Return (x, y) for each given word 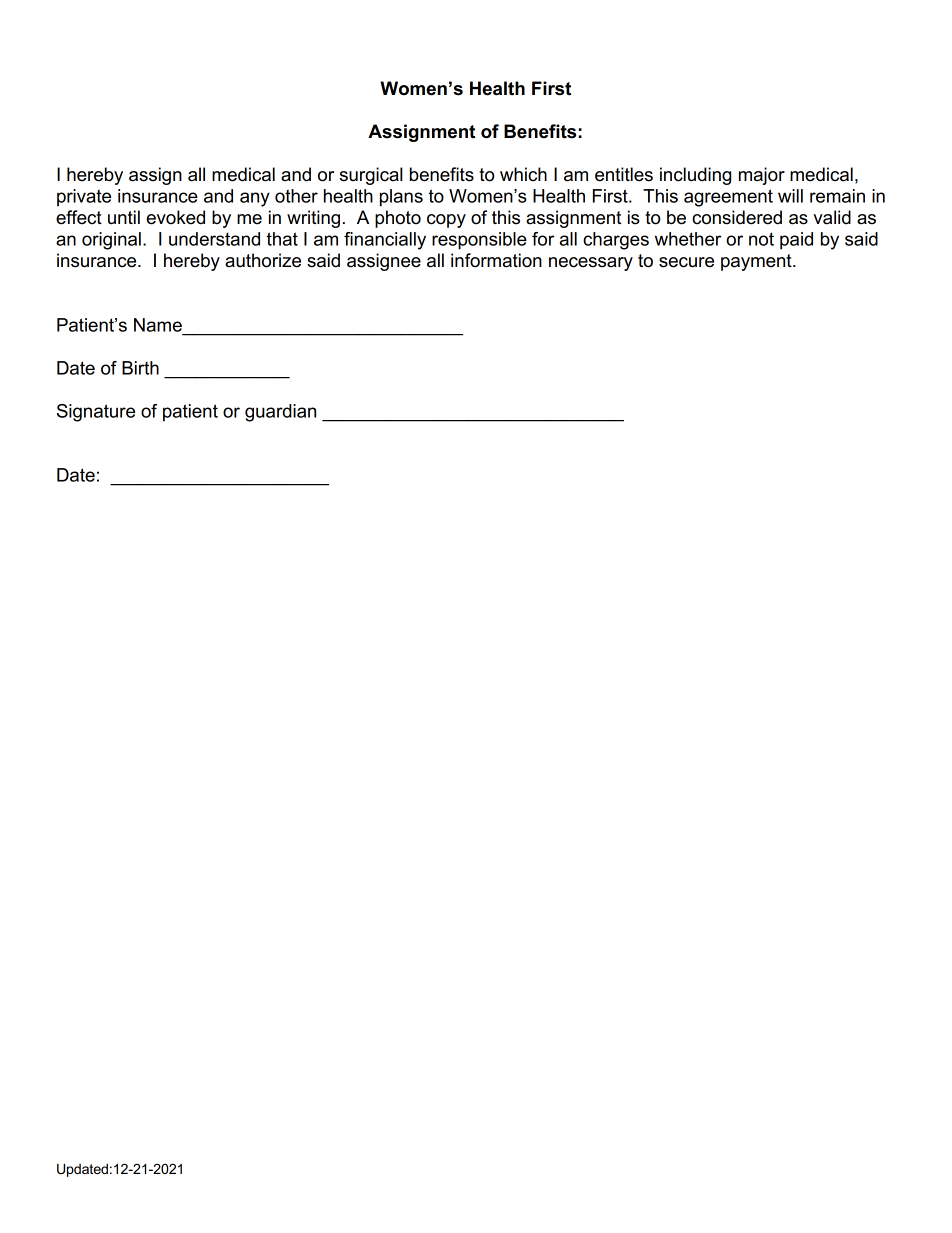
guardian (280, 413)
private (84, 198)
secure (686, 262)
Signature (96, 413)
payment (757, 262)
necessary (591, 264)
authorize (263, 260)
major (762, 176)
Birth (140, 368)
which (523, 174)
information (496, 260)
